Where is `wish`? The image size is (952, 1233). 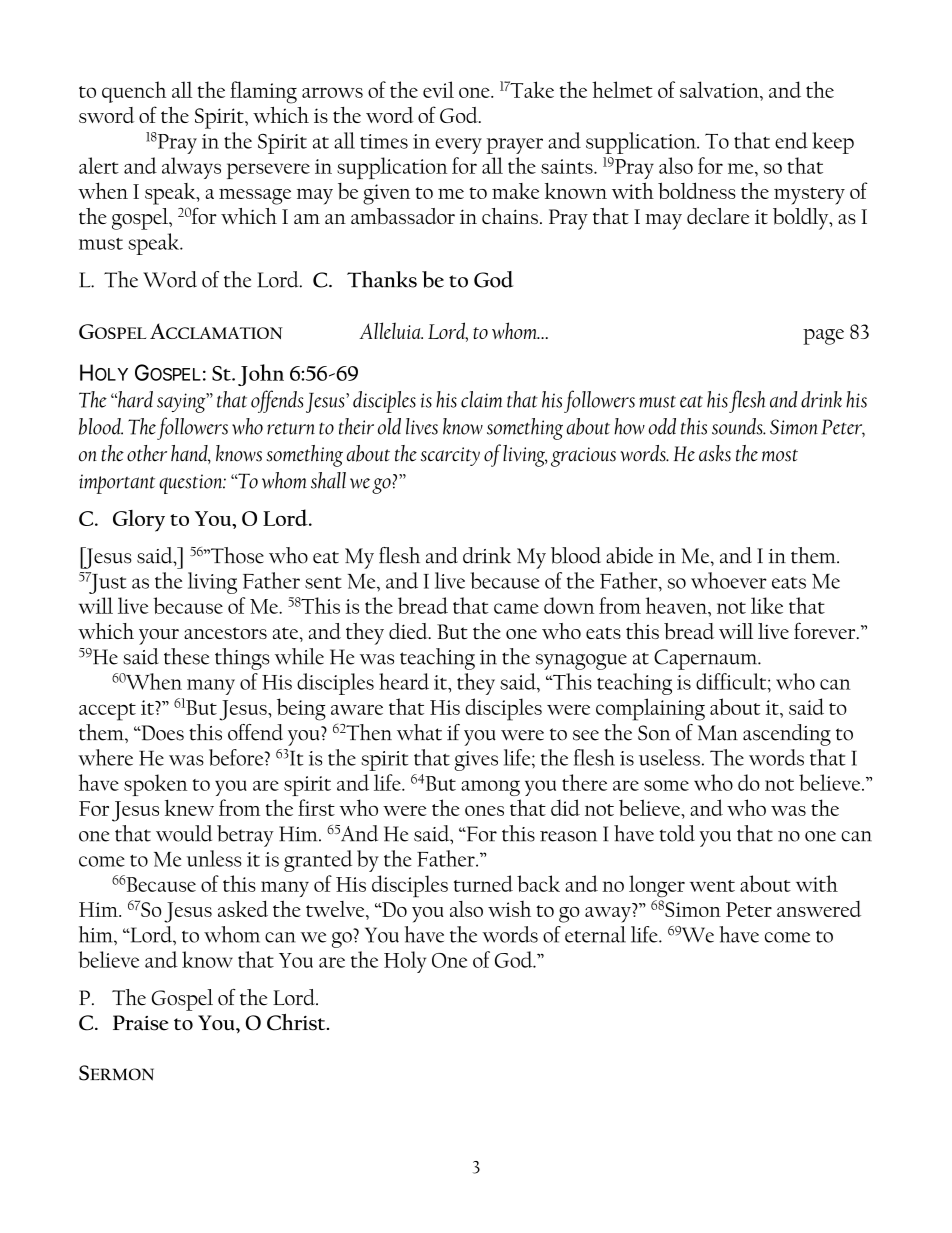 wish is located at coordinates (509, 908).
